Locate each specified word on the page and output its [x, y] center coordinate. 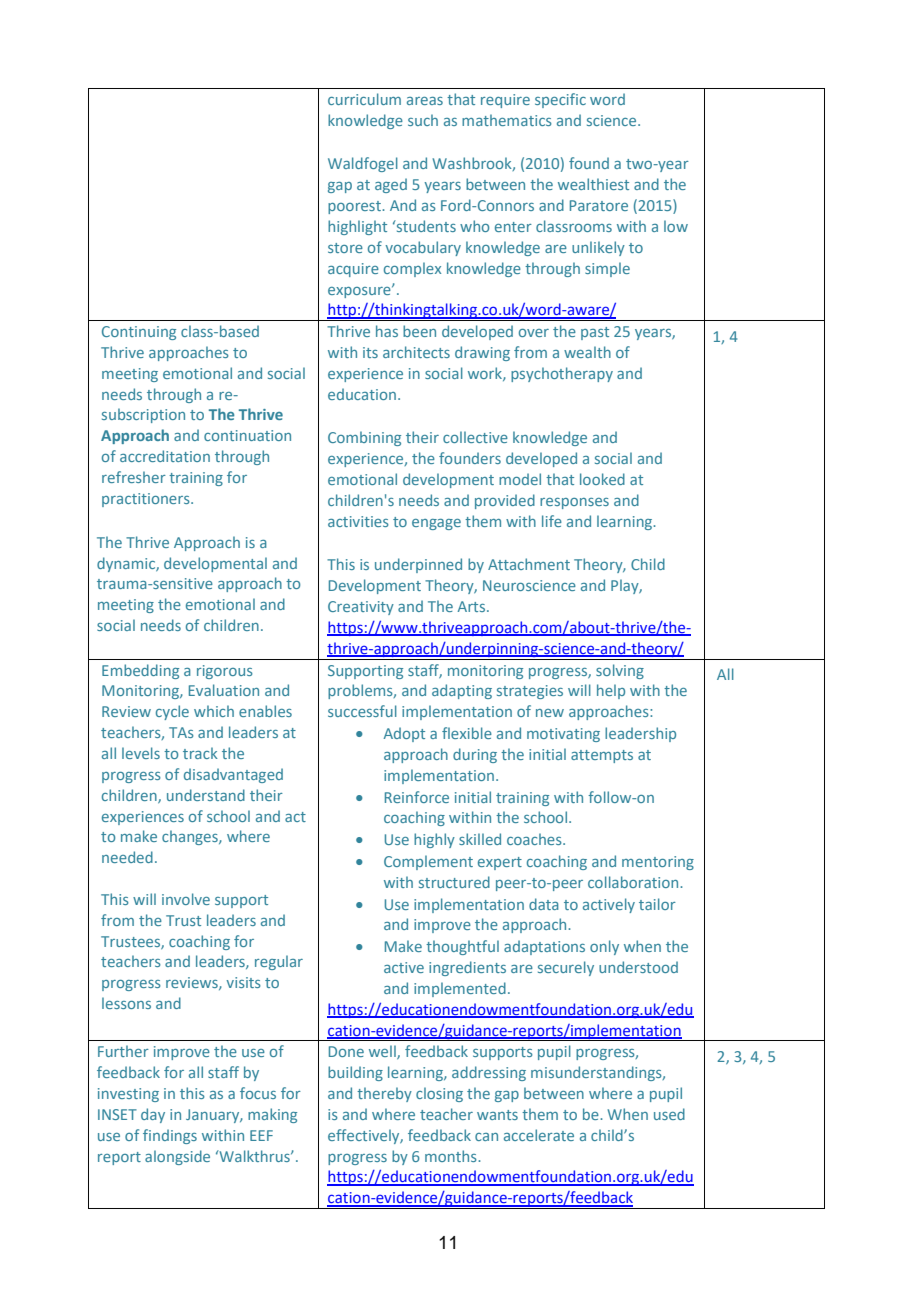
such [423, 120]
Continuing [139, 333]
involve [186, 899]
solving [620, 671]
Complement [428, 862]
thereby [384, 1094]
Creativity [361, 608]
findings [170, 1136]
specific [560, 100]
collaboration [634, 882]
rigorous [225, 672]
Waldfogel [363, 164]
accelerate [539, 1135]
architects [416, 352]
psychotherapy [562, 374]
